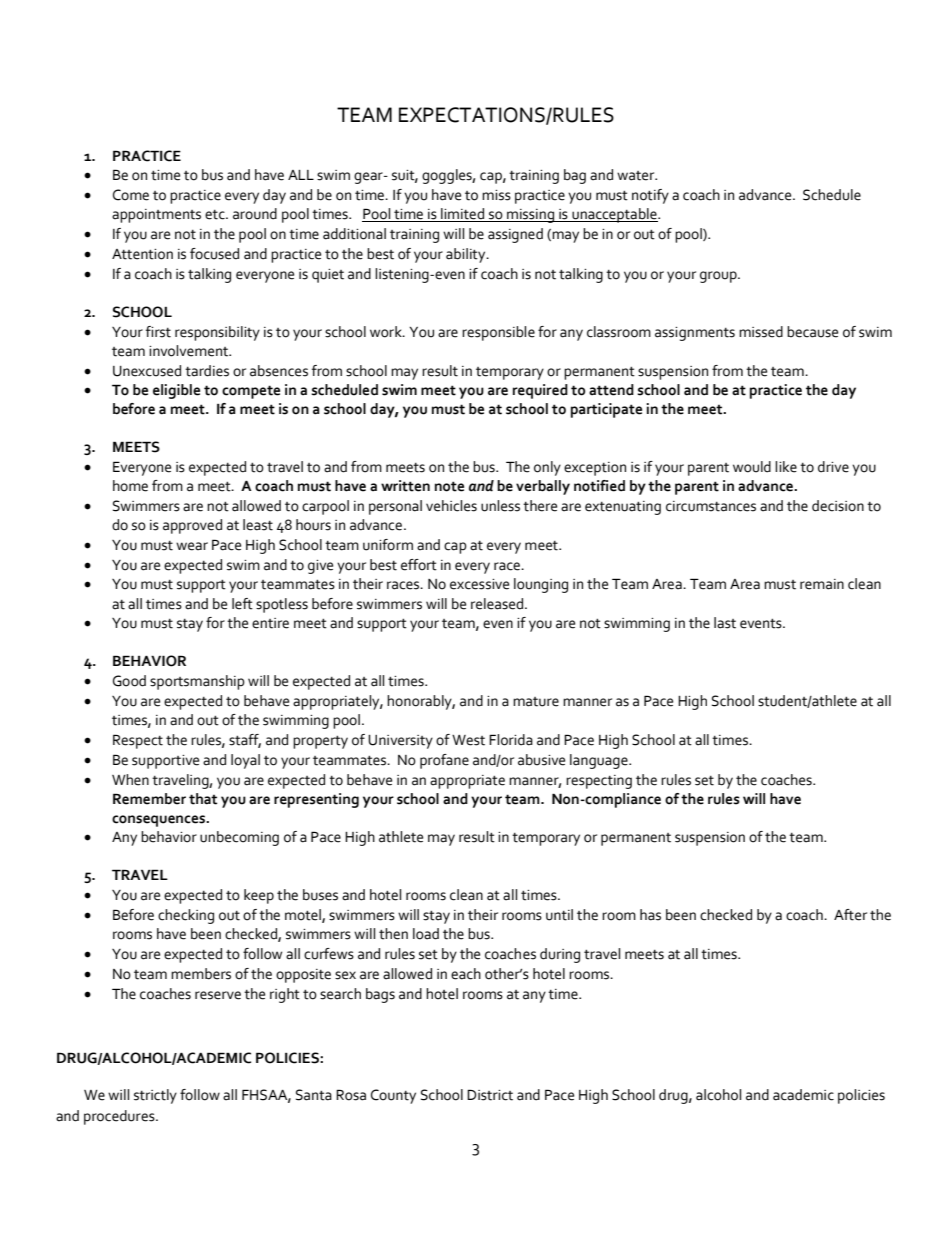 Image resolution: width=952 pixels, height=1233 pixels. What do you see at coordinates (650, 196) in the image?
I see `notify` at bounding box center [650, 196].
